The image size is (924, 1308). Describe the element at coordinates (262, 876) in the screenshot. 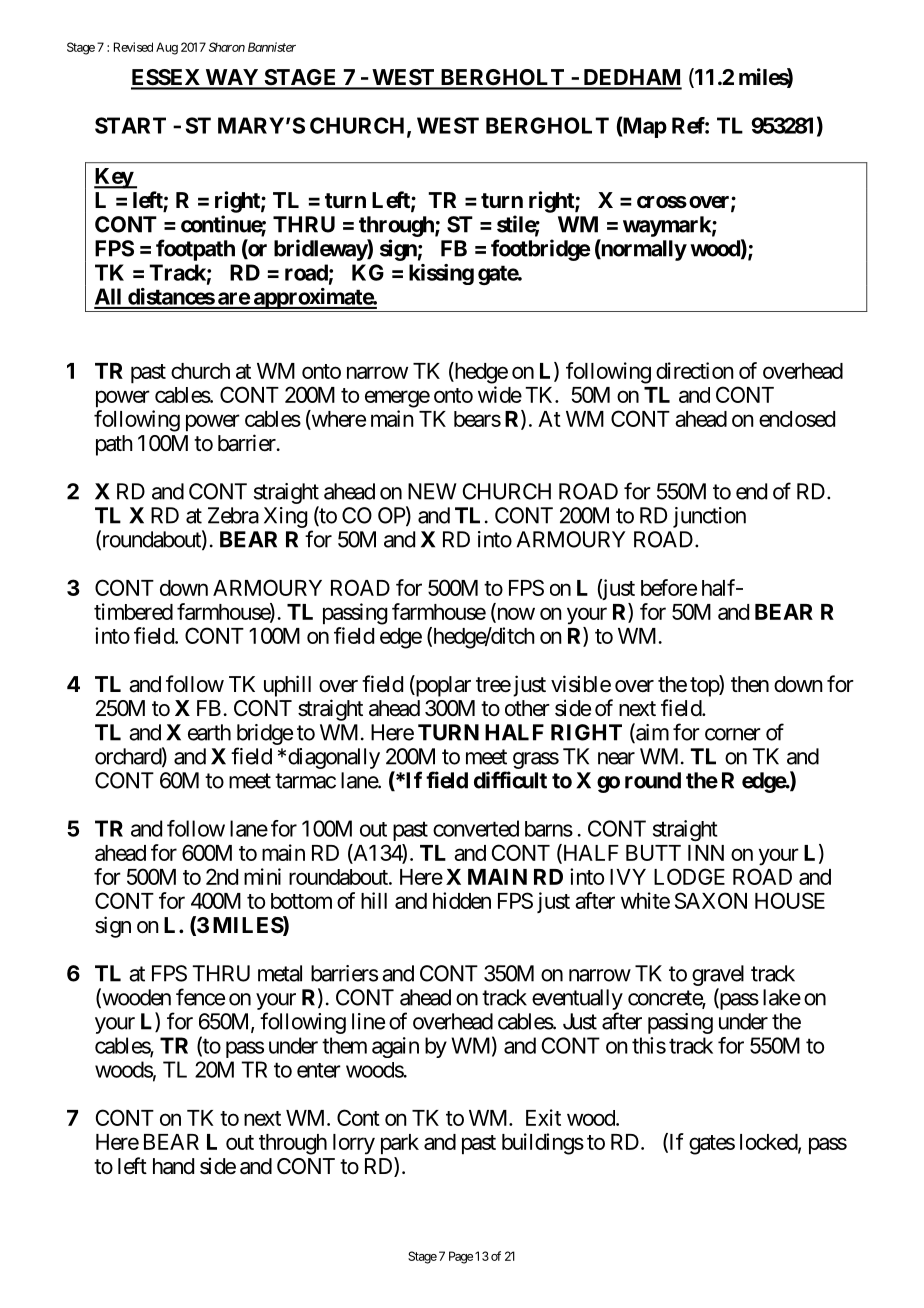

I see `mini` at that location.
